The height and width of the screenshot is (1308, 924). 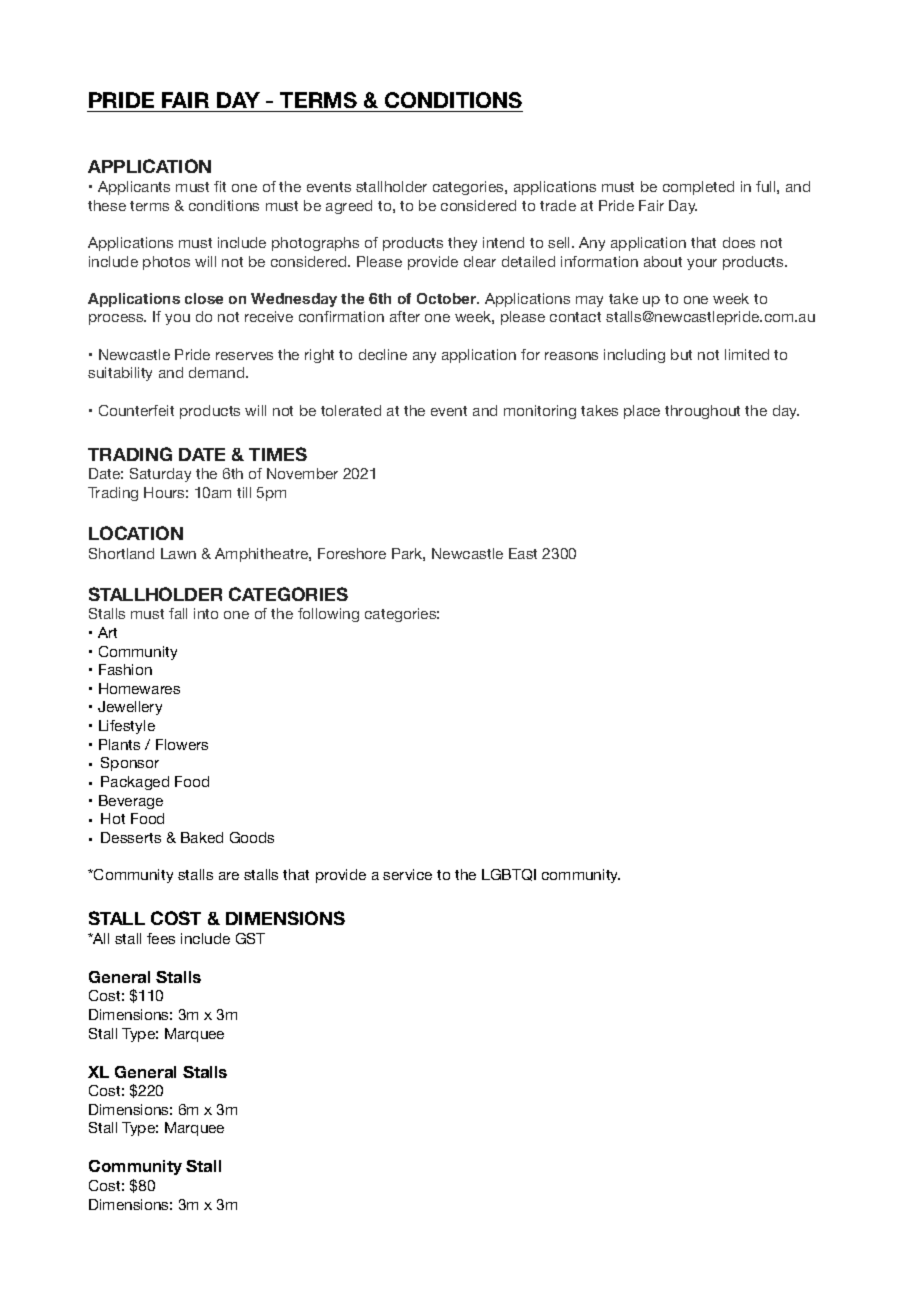 What do you see at coordinates (250, 938) in the screenshot?
I see `GST` at bounding box center [250, 938].
